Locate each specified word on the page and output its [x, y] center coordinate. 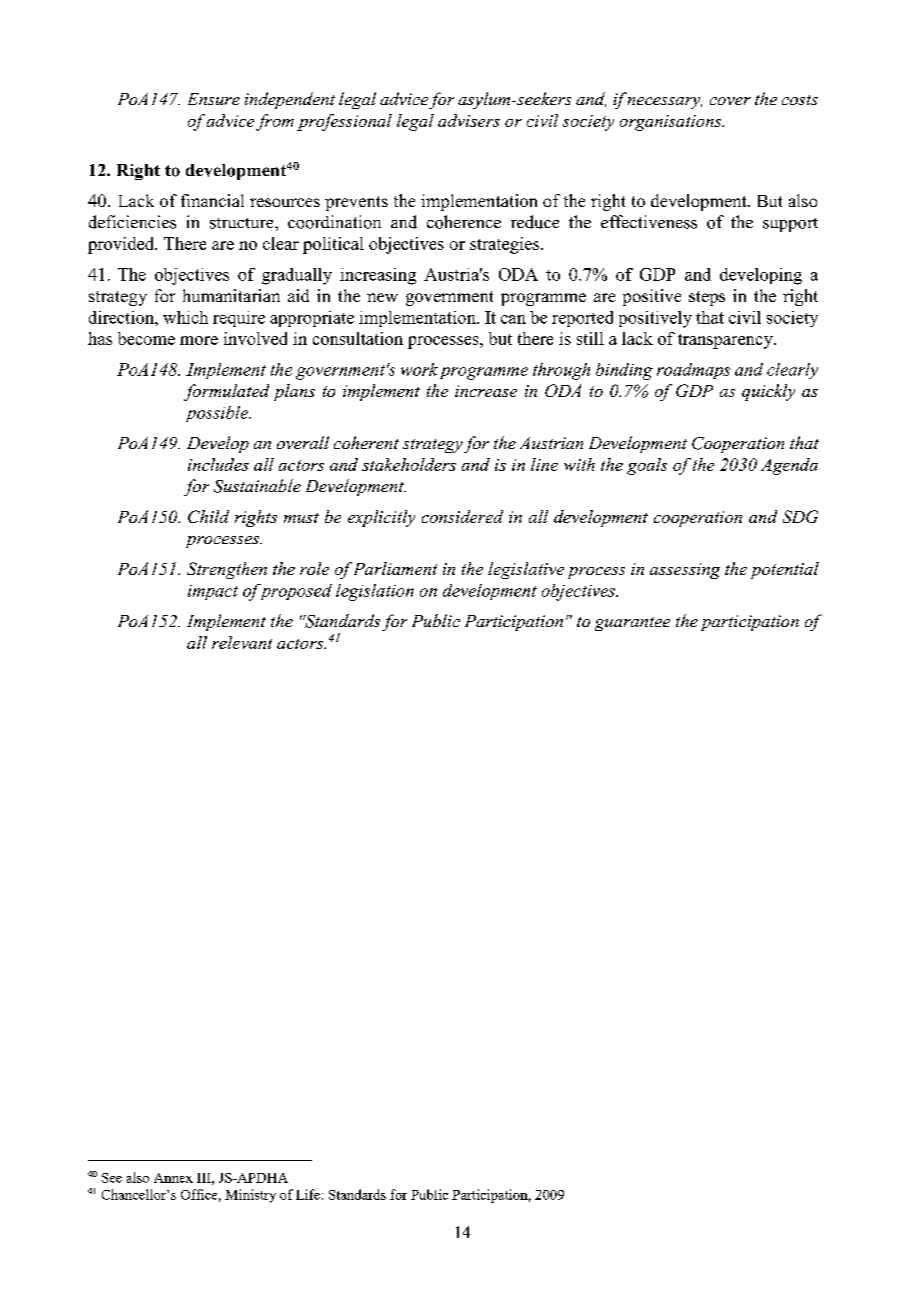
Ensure [214, 99]
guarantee [632, 624]
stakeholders [409, 464]
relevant [242, 642]
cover [730, 101]
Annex [173, 1178]
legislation [375, 592]
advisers [469, 120]
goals [647, 466]
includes [218, 464]
